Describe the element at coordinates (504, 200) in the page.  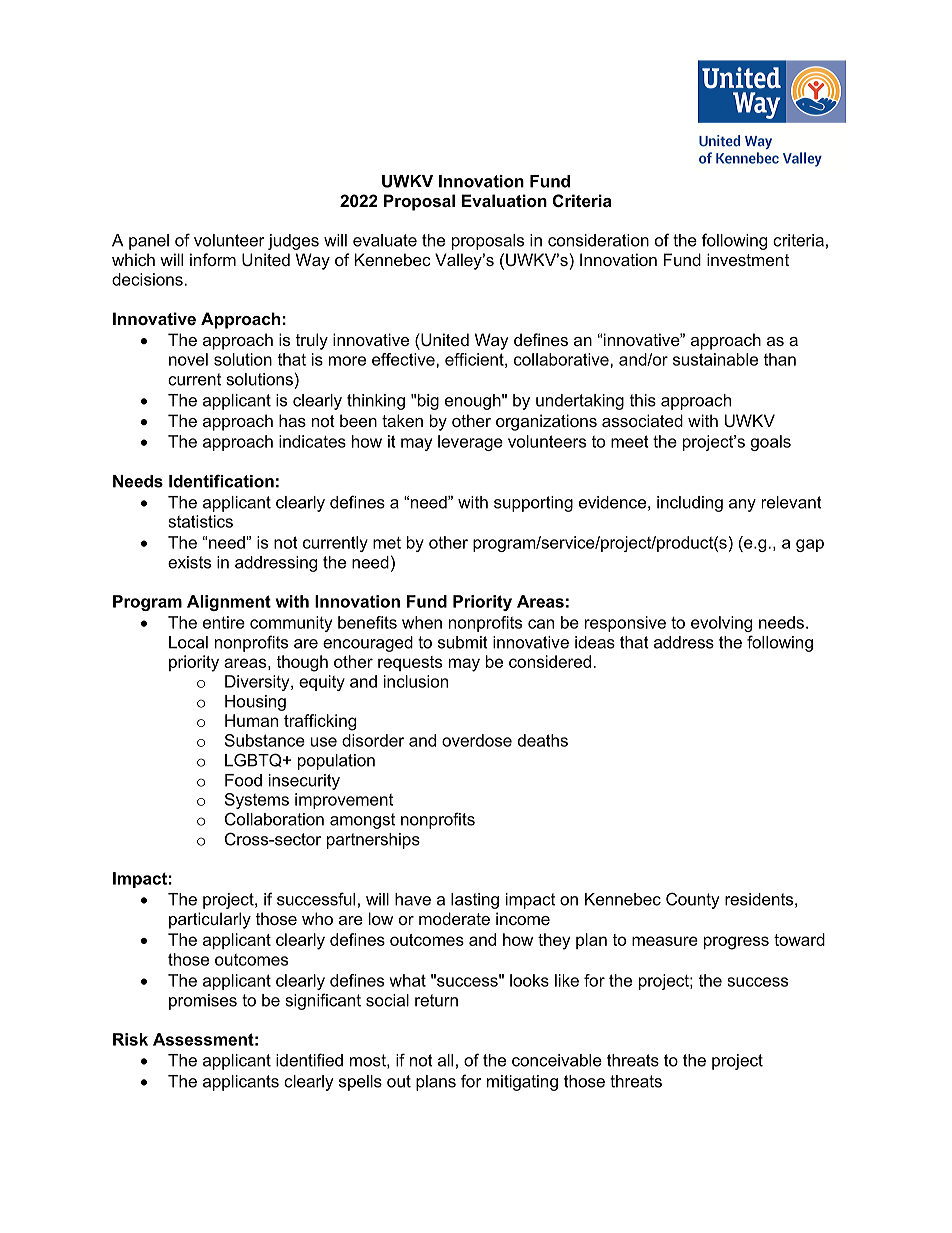
I see `Evaluation` at that location.
